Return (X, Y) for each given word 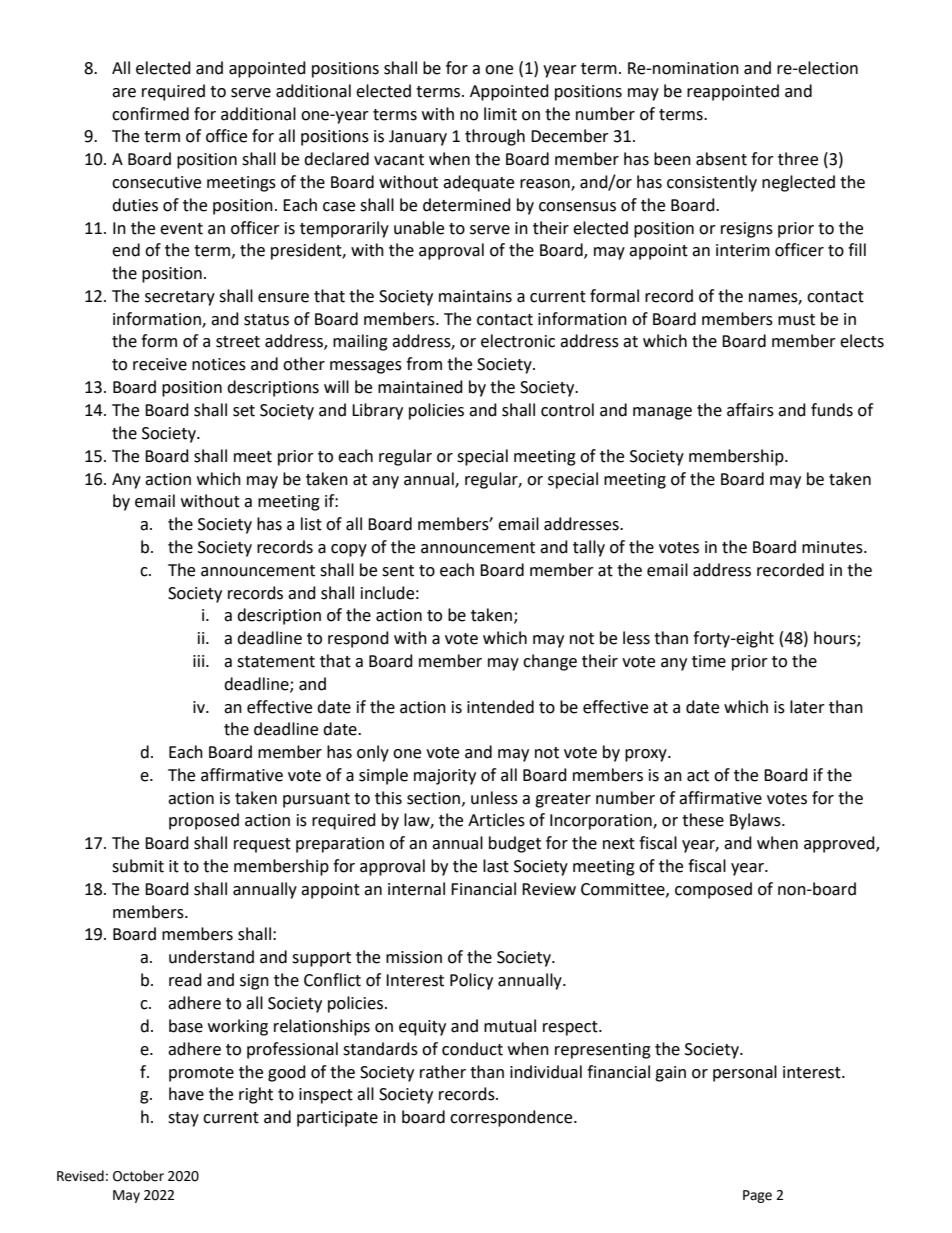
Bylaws (756, 821)
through (495, 137)
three (798, 159)
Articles (496, 820)
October (138, 1176)
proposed (204, 821)
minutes (833, 547)
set (244, 411)
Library (377, 411)
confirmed (150, 114)
